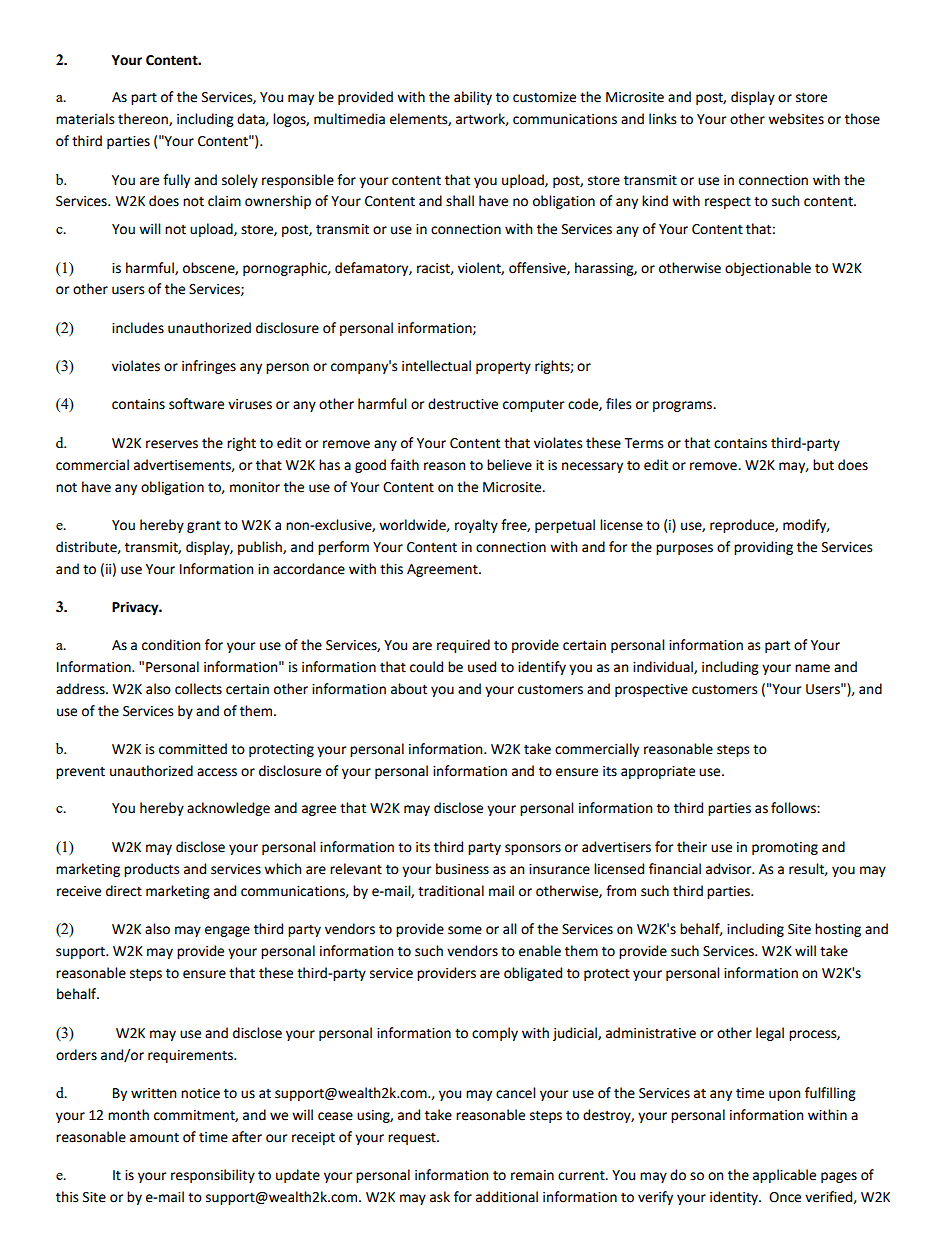 Image resolution: width=952 pixels, height=1233 pixels. Describe the element at coordinates (473, 98) in the image. I see `ability` at that location.
